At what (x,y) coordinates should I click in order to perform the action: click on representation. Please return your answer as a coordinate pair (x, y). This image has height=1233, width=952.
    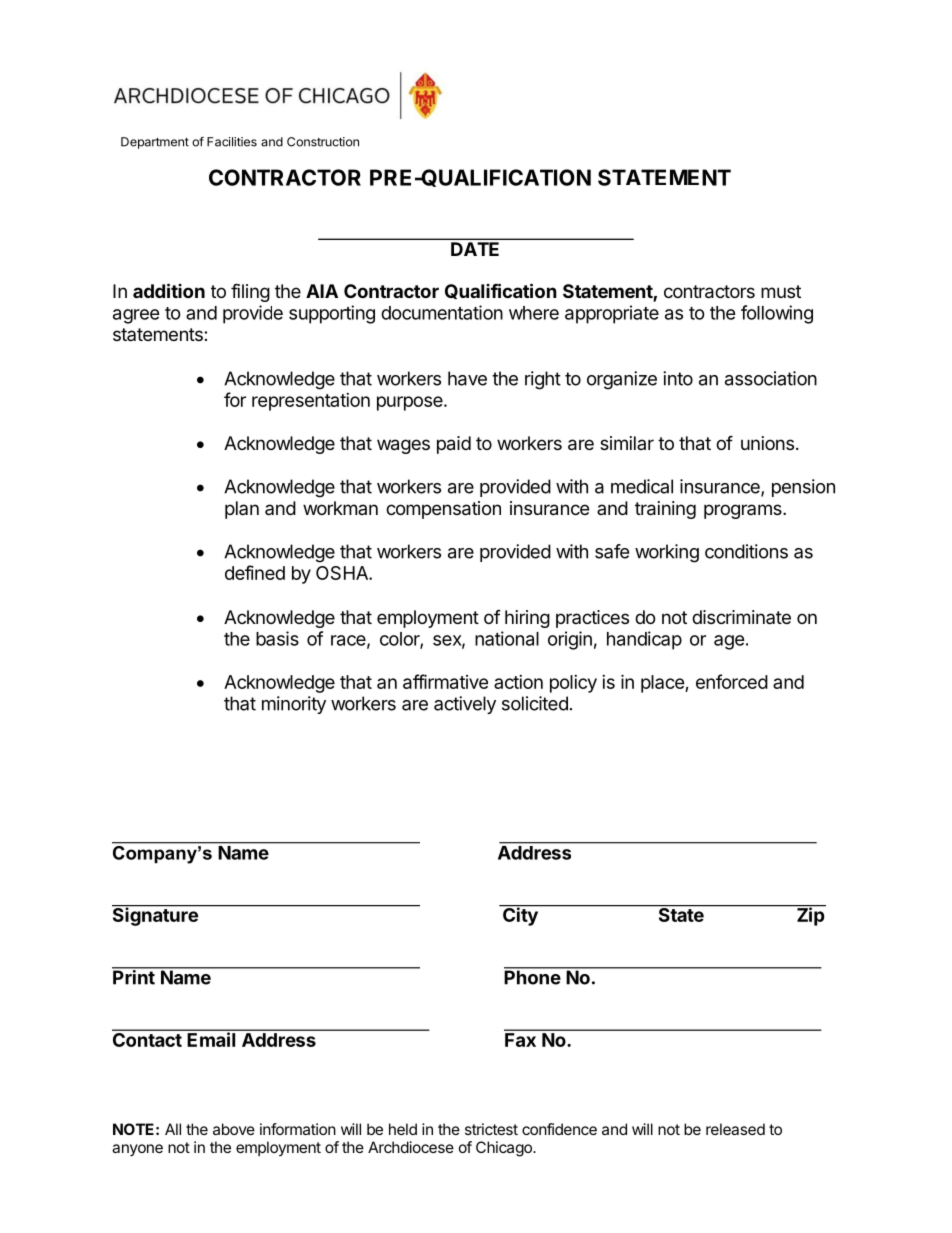
    Looking at the image, I should click on (311, 402).
